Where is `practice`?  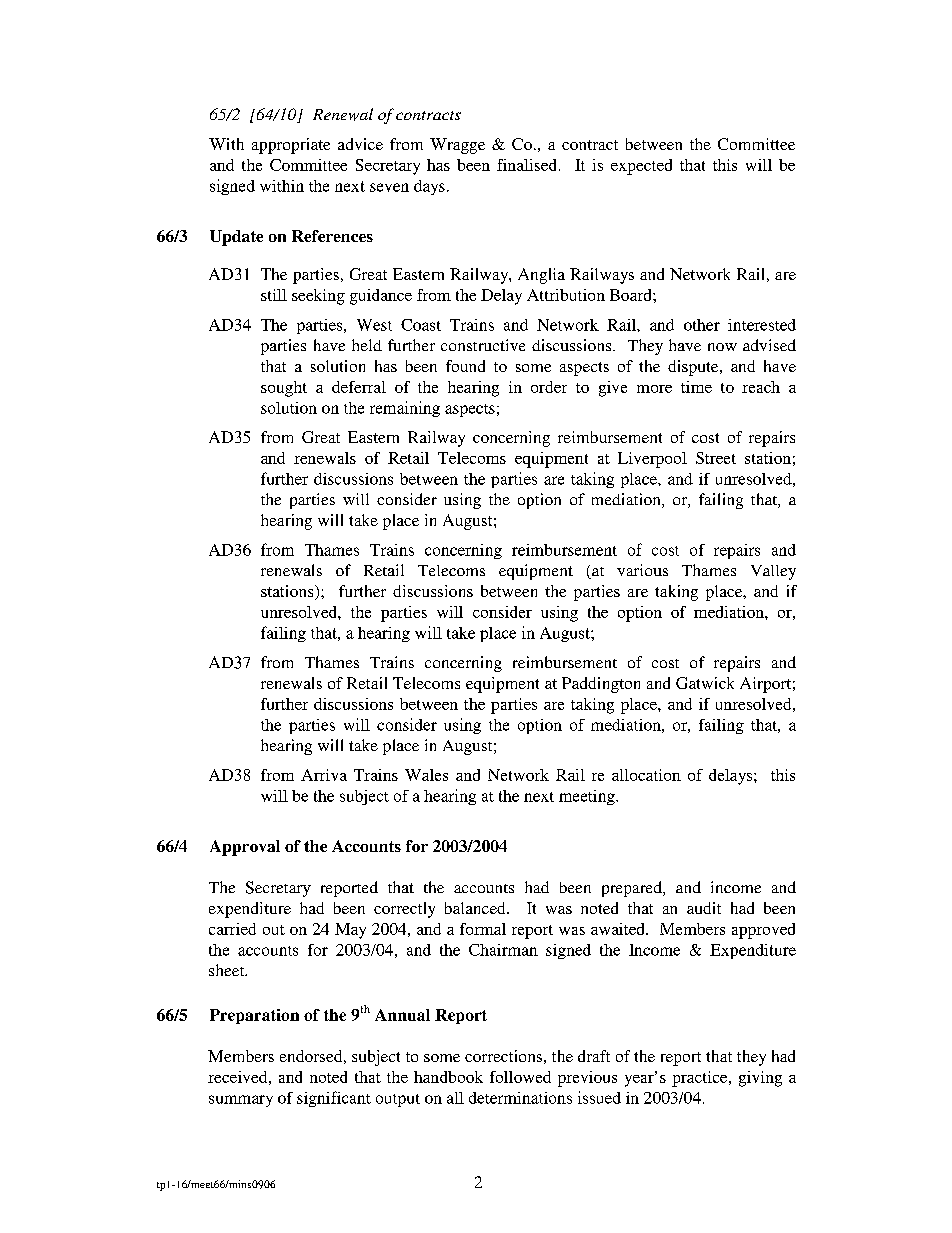 practice is located at coordinates (701, 1079).
